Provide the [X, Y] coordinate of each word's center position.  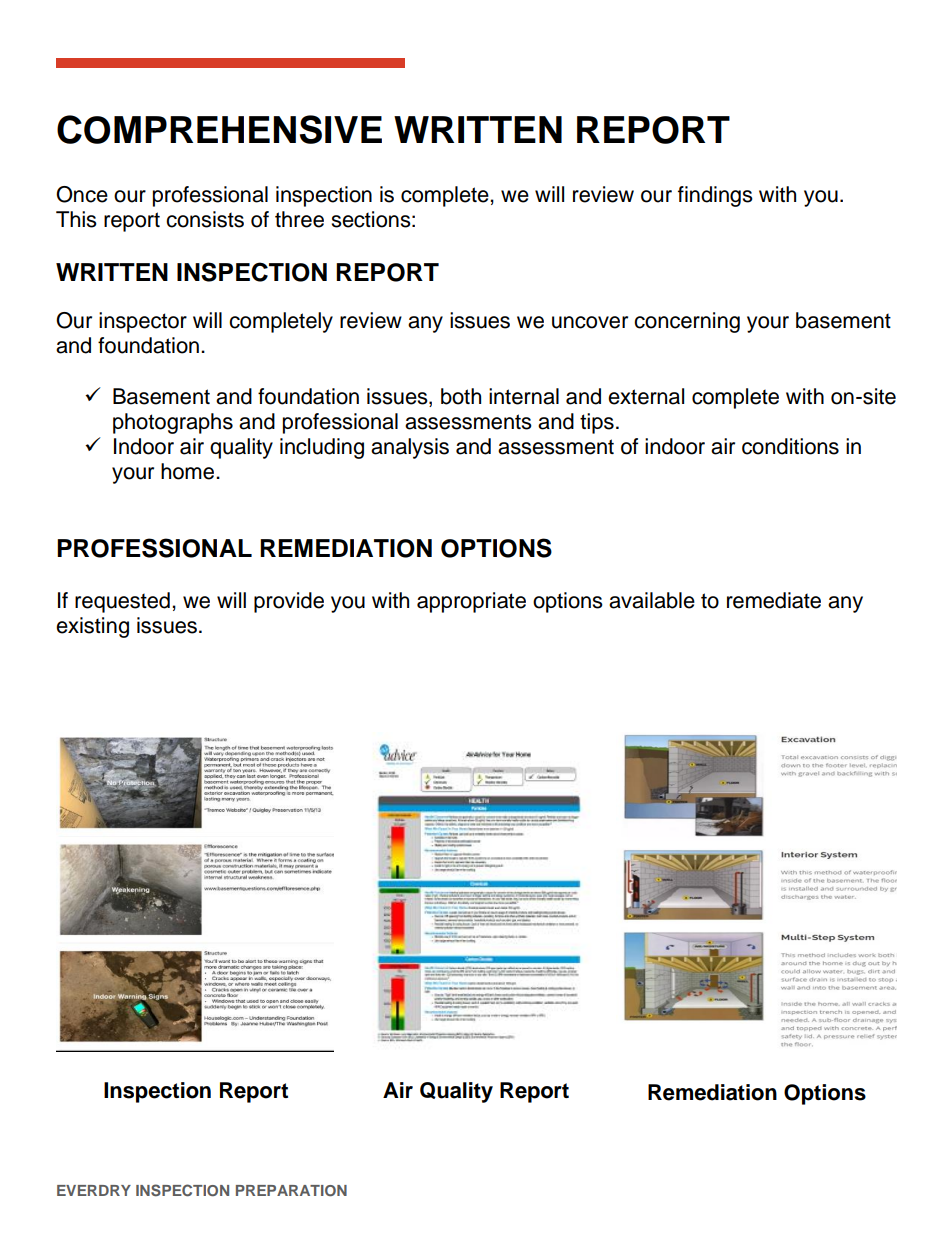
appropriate [471, 602]
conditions [790, 446]
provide [289, 602]
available [652, 600]
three [299, 219]
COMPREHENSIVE [219, 129]
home [189, 471]
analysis [410, 448]
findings [715, 196]
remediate [774, 600]
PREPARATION [291, 1190]
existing [92, 627]
